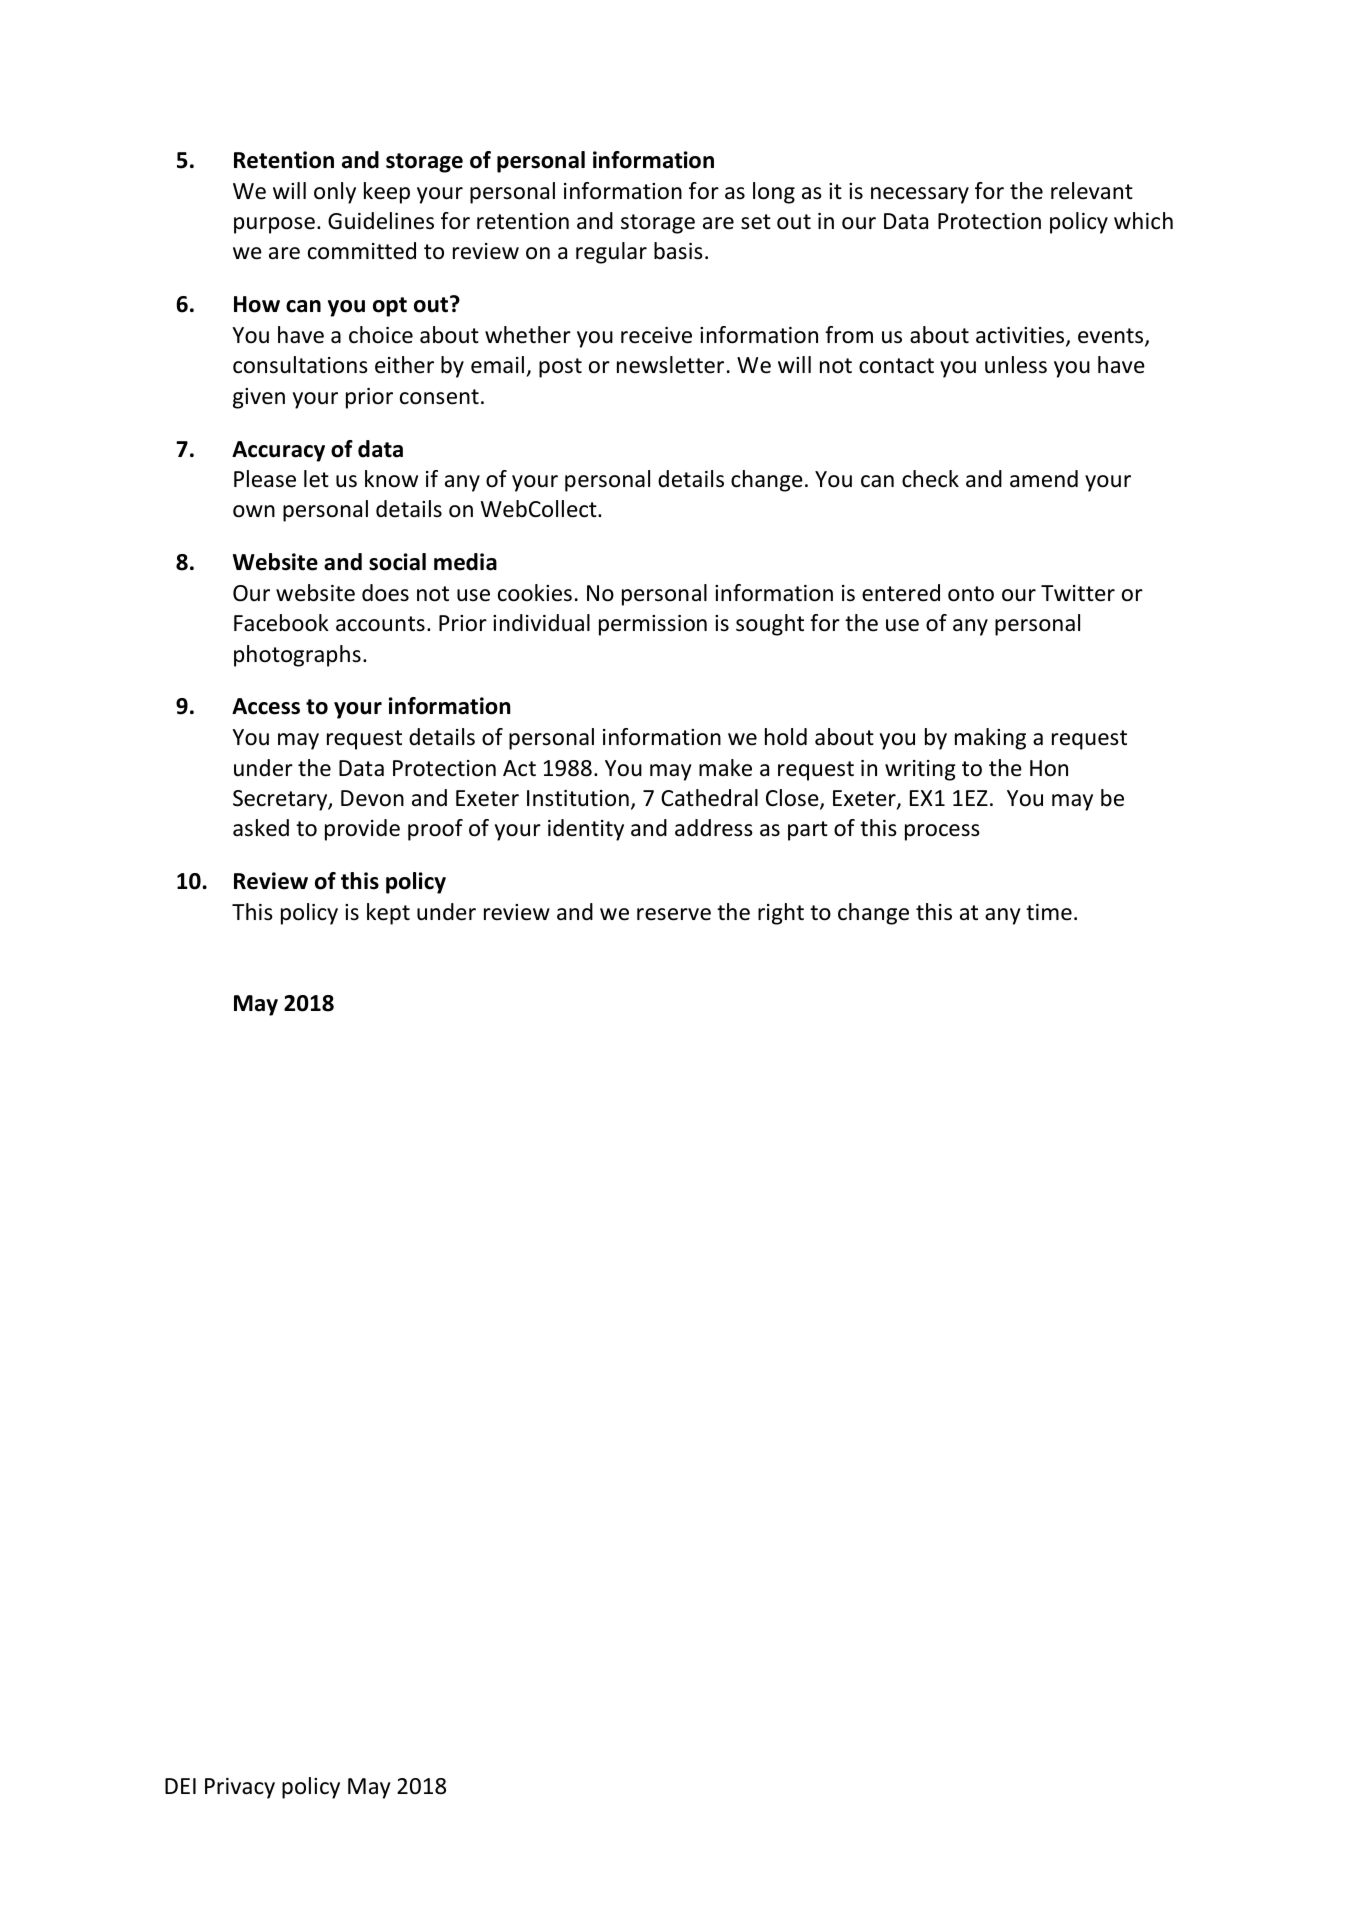  I want to click on reserve, so click(674, 914).
